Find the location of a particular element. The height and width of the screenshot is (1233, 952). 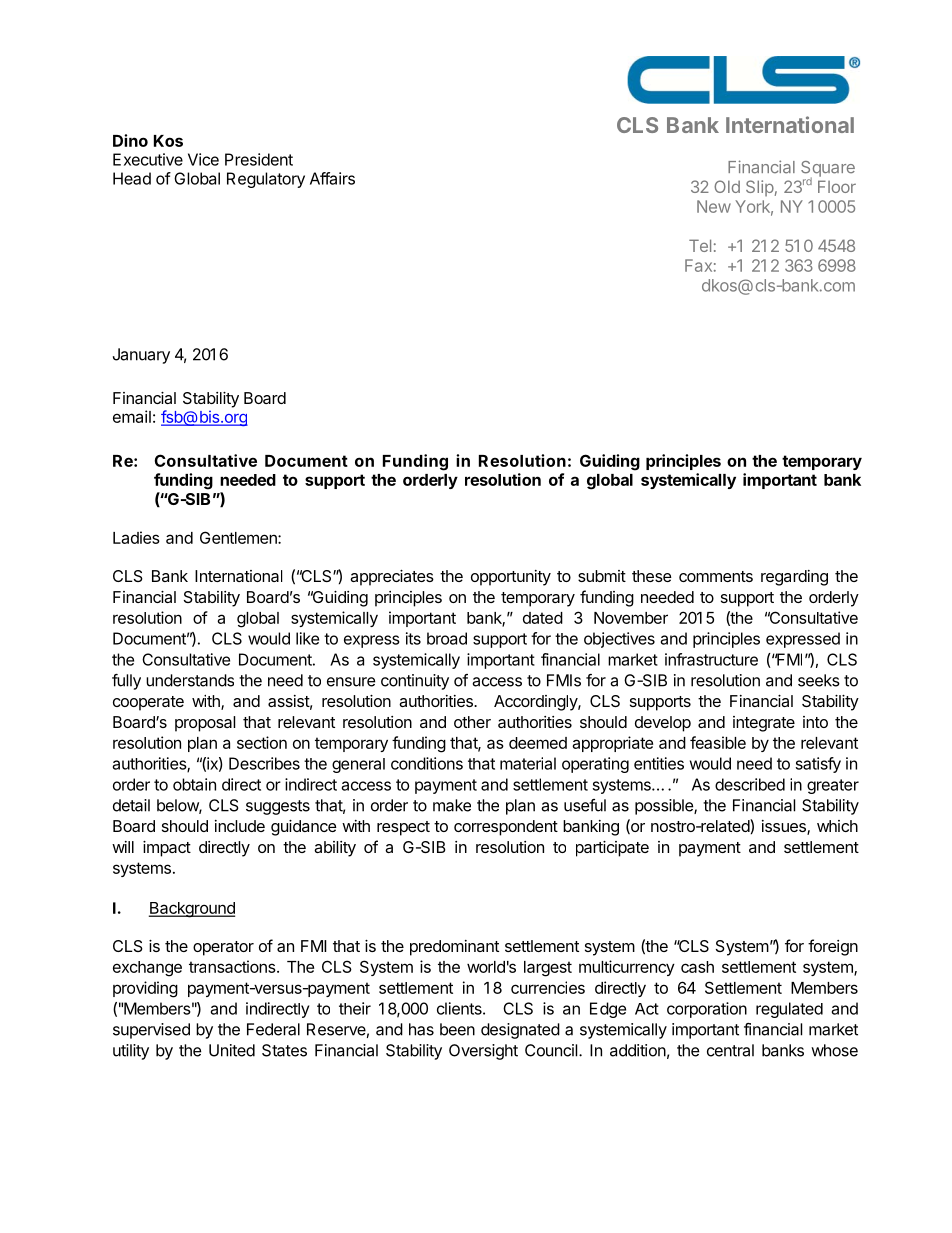

January is located at coordinates (141, 356).
